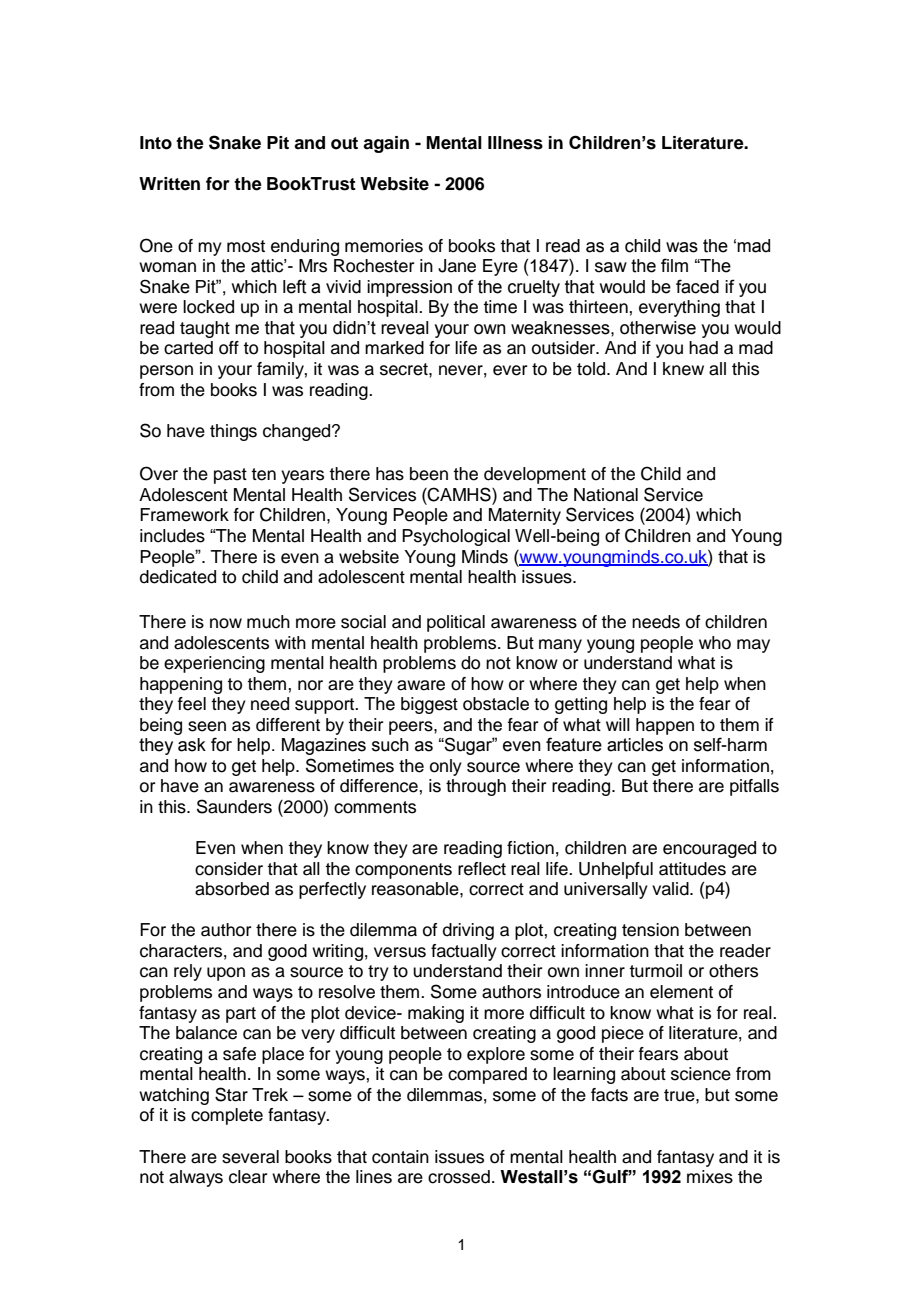 The image size is (924, 1308). I want to click on political, so click(456, 623).
